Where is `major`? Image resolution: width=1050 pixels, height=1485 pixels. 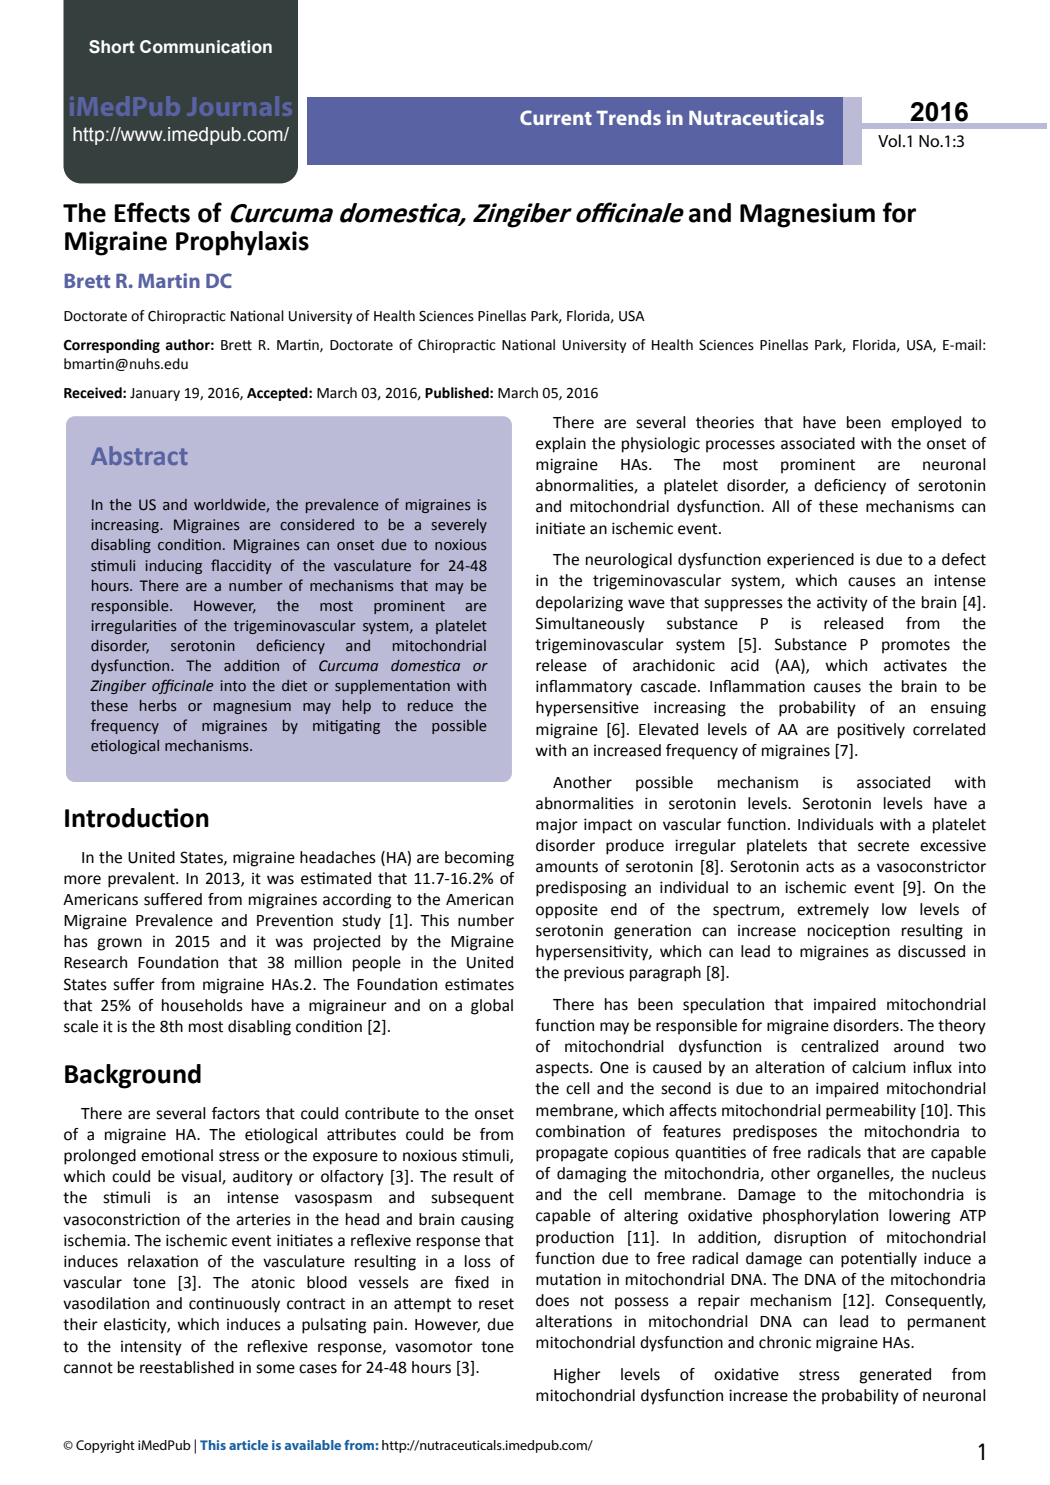 major is located at coordinates (557, 826).
